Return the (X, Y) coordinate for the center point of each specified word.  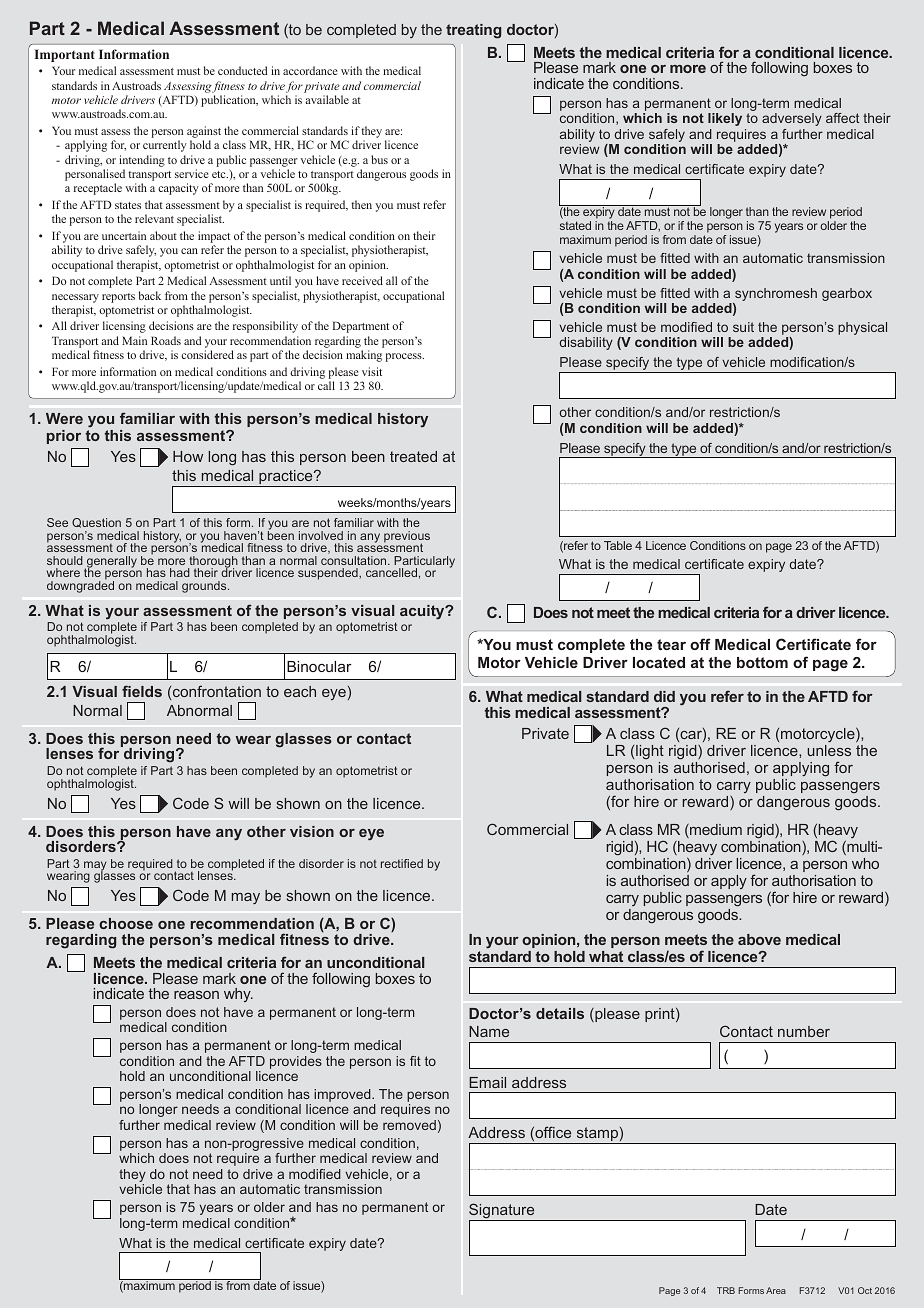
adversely (792, 119)
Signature (503, 1212)
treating (473, 31)
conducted (243, 70)
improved (343, 1095)
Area (776, 1290)
